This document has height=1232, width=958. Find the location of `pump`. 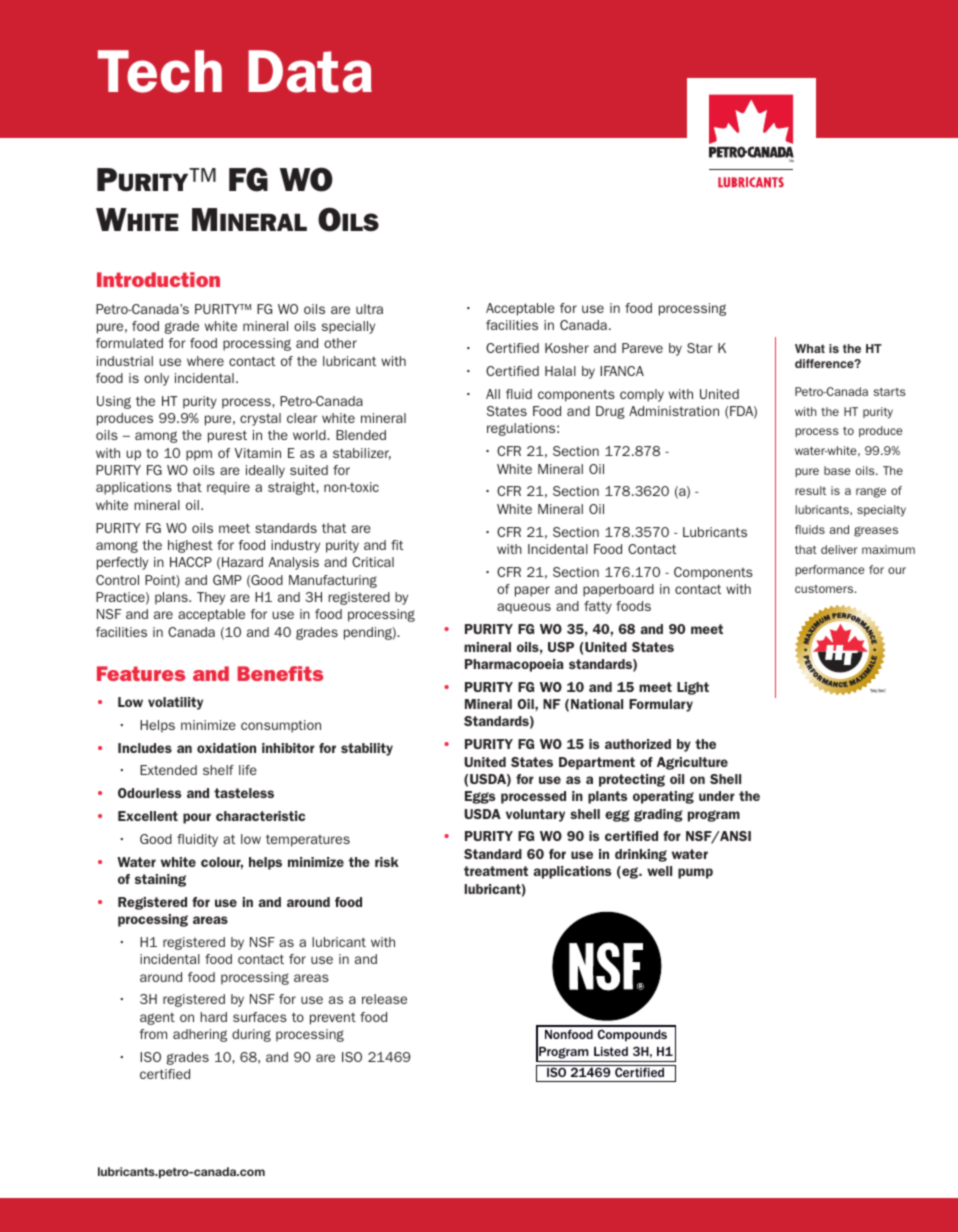

pump is located at coordinates (695, 873).
